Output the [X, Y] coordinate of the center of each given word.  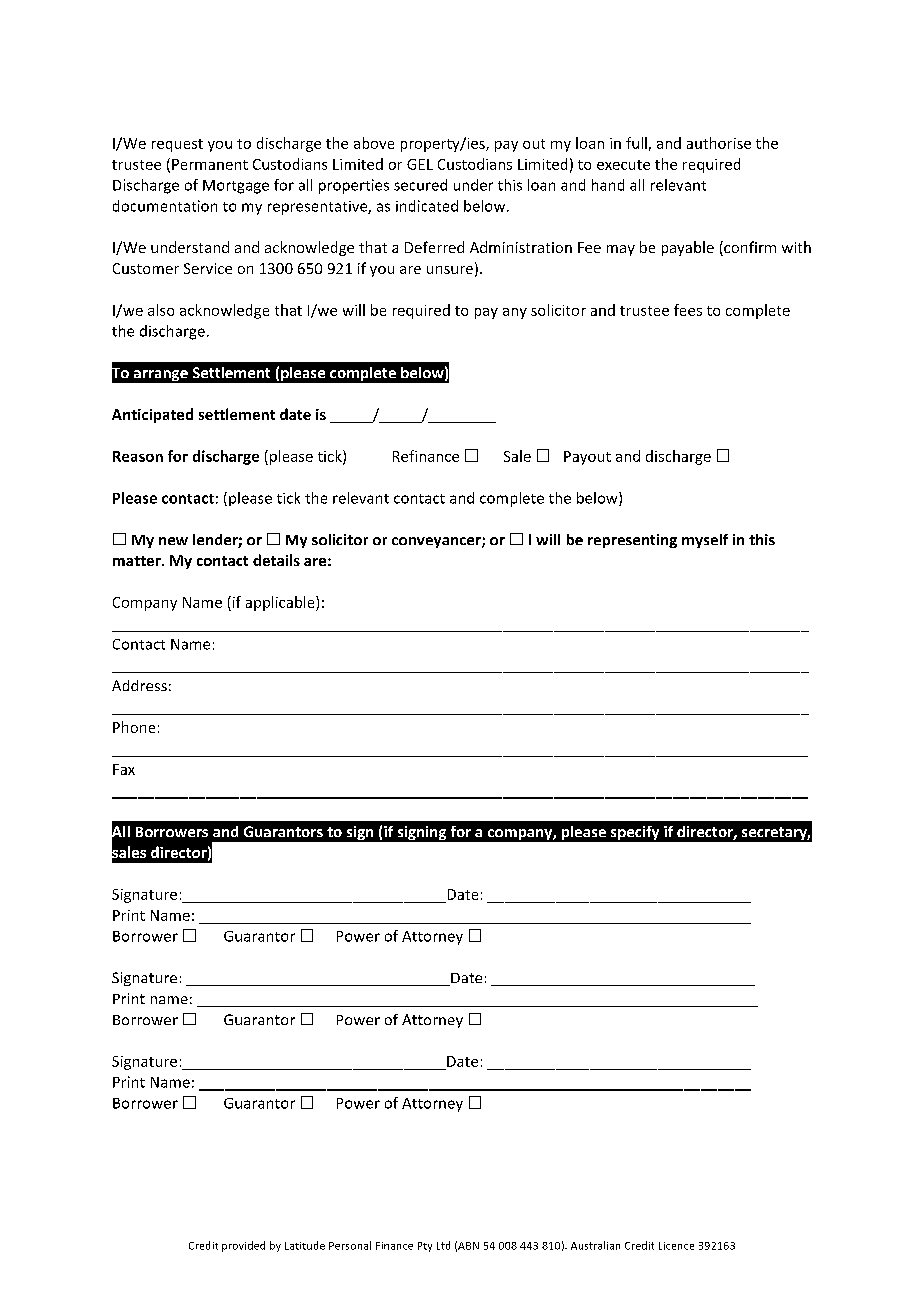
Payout [587, 458]
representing [632, 541]
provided [243, 1246]
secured [420, 185]
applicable [281, 603]
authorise [719, 143]
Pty [425, 1247]
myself [705, 541]
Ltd [443, 1245]
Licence [676, 1246]
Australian [595, 1245]
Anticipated [152, 415]
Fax [124, 769]
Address [139, 685]
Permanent [210, 164]
